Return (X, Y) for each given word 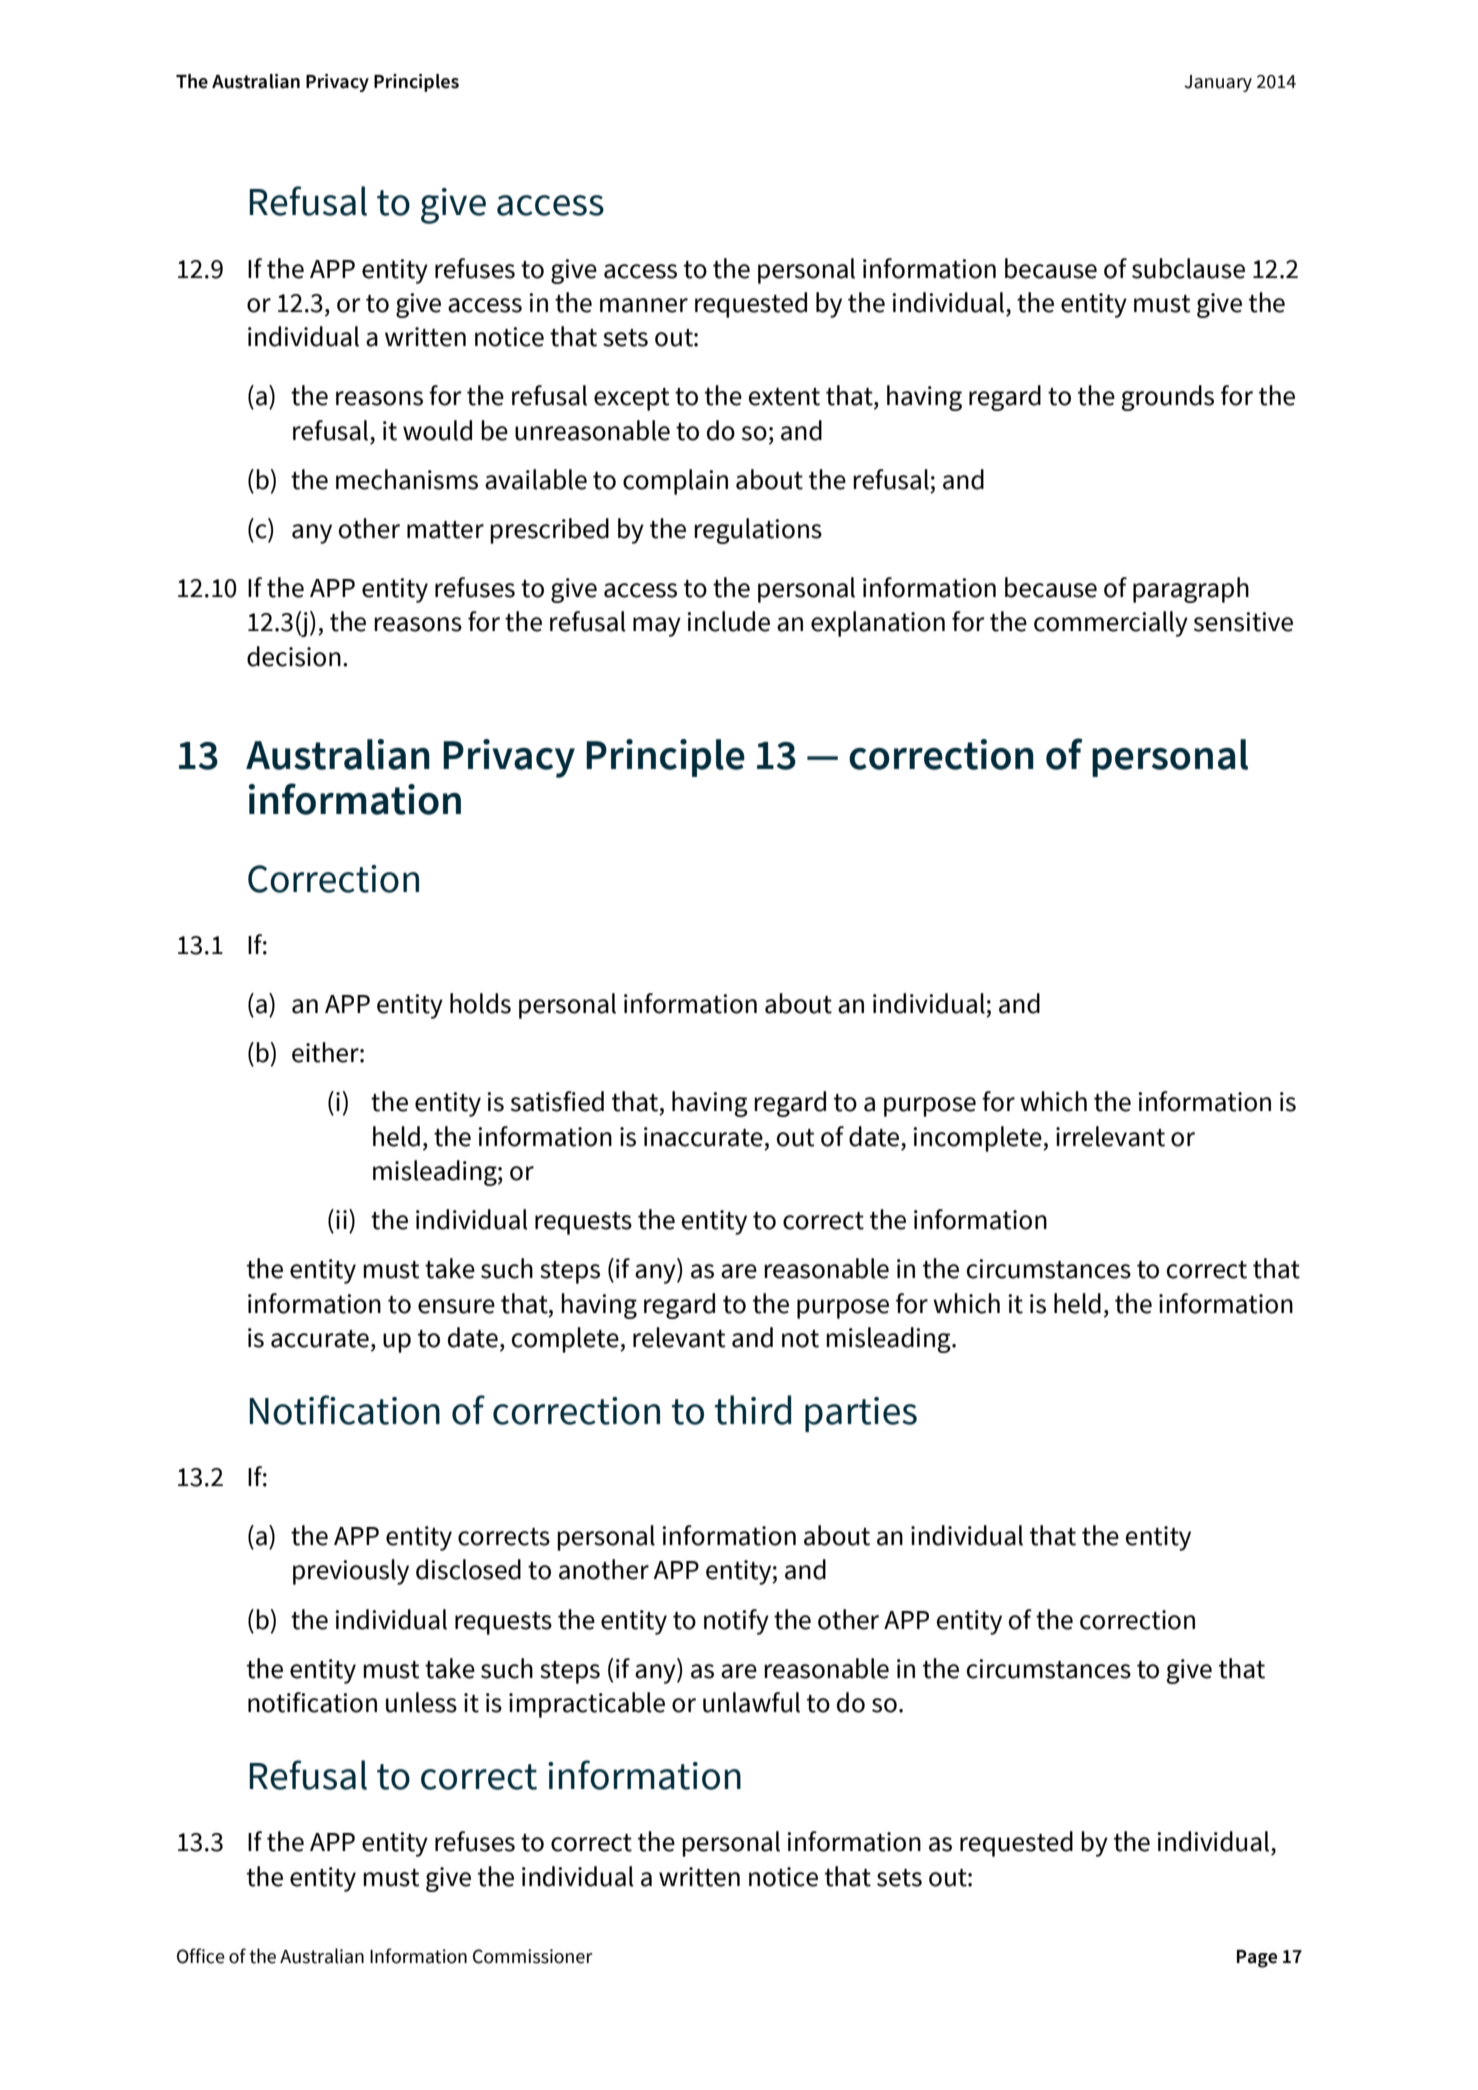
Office (201, 1956)
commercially (1111, 624)
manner (644, 305)
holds (480, 1003)
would (437, 430)
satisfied (557, 1101)
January (1218, 83)
